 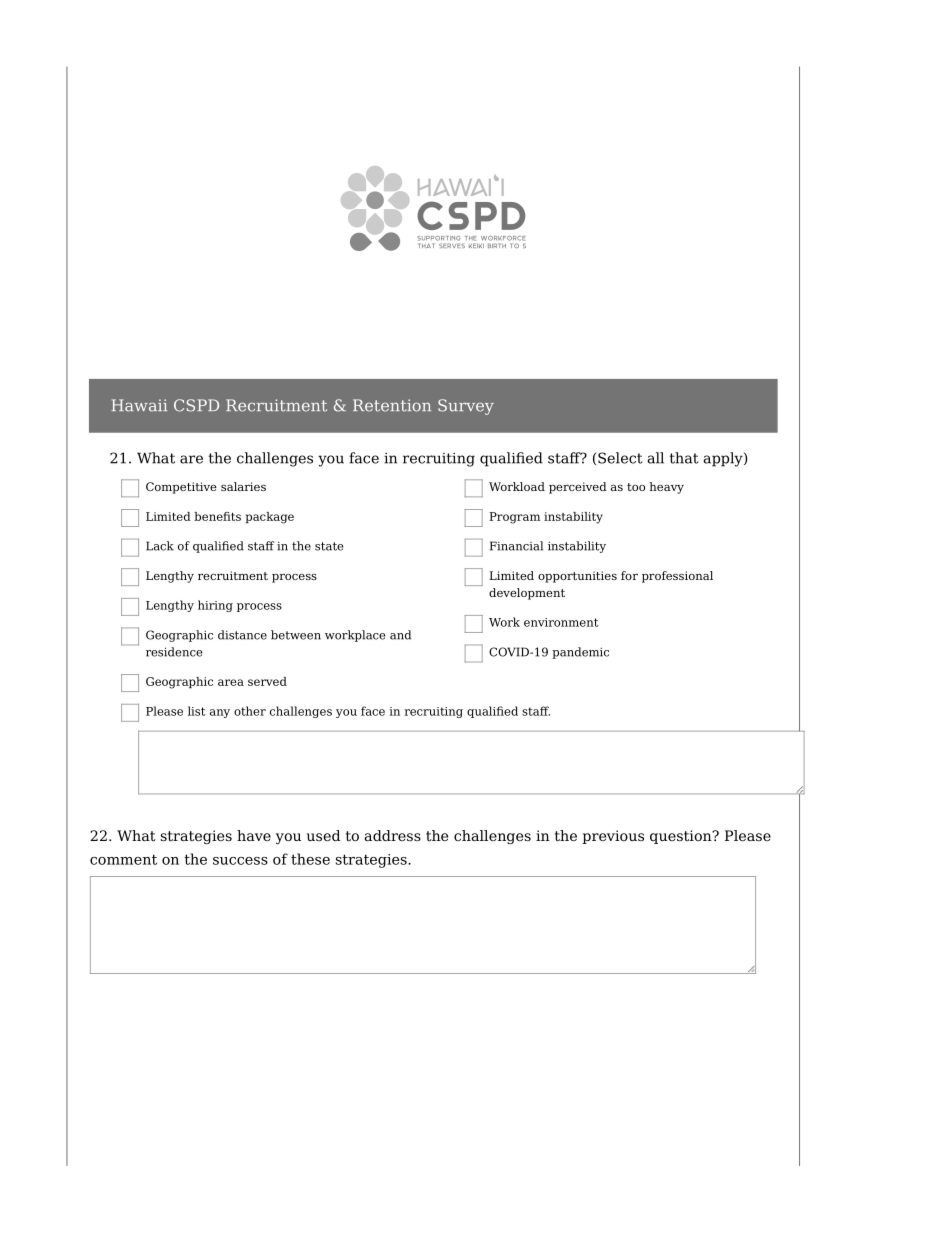 I want to click on Lack, so click(x=160, y=546).
